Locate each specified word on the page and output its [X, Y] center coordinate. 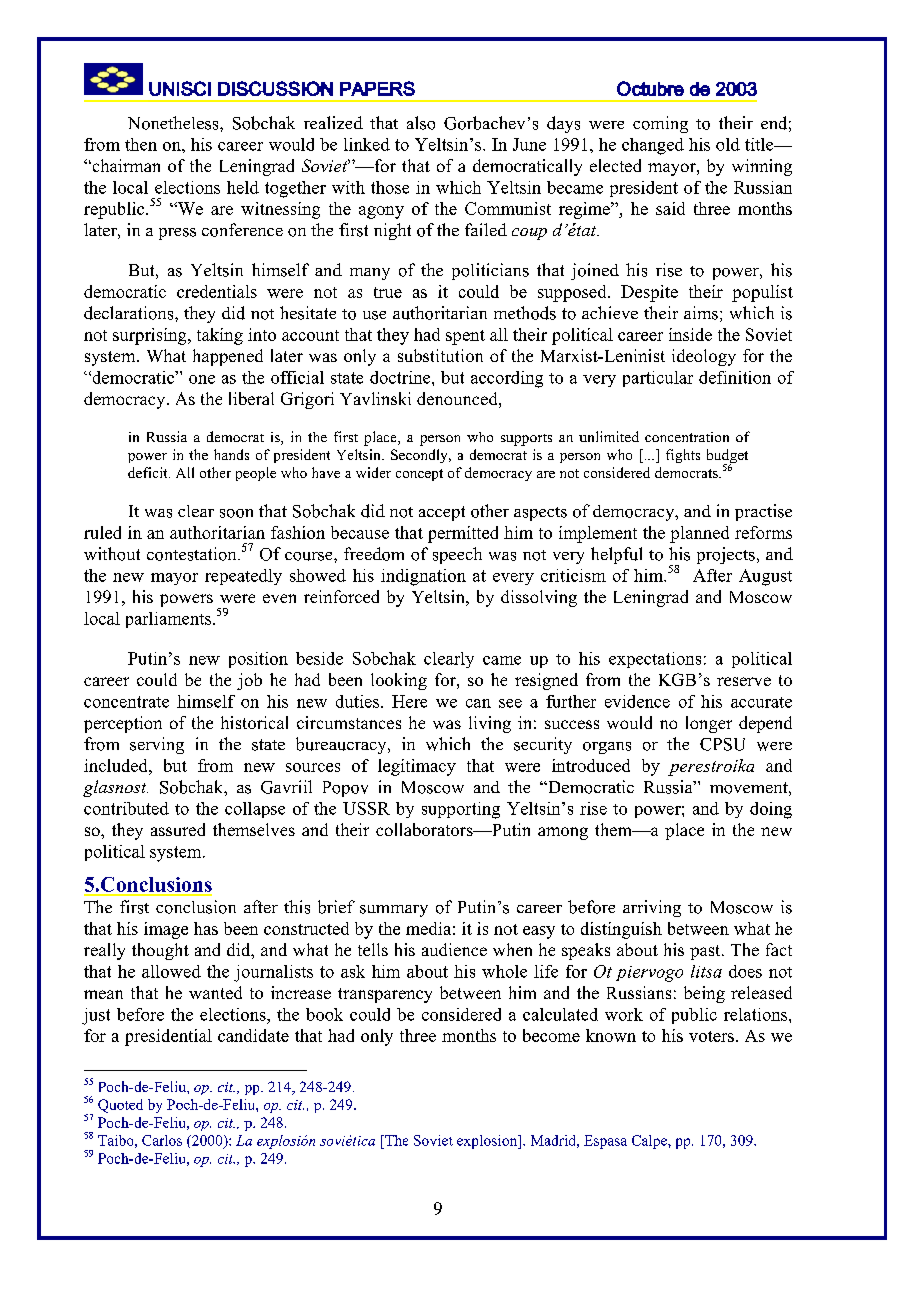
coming [660, 124]
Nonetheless [174, 123]
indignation [423, 577]
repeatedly [243, 577]
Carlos [162, 1140]
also [421, 123]
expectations [655, 660]
